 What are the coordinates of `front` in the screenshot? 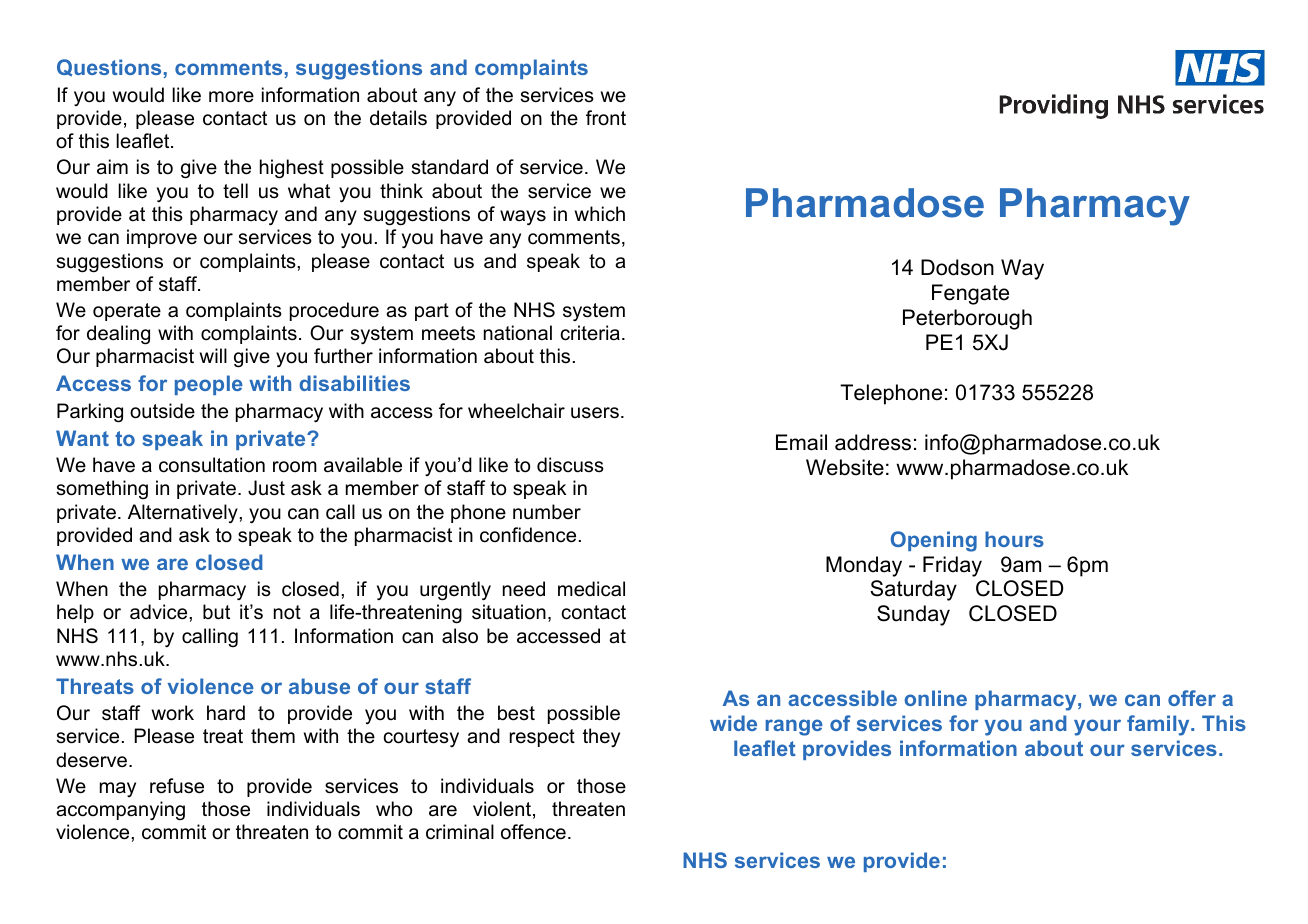 It's located at (606, 118).
